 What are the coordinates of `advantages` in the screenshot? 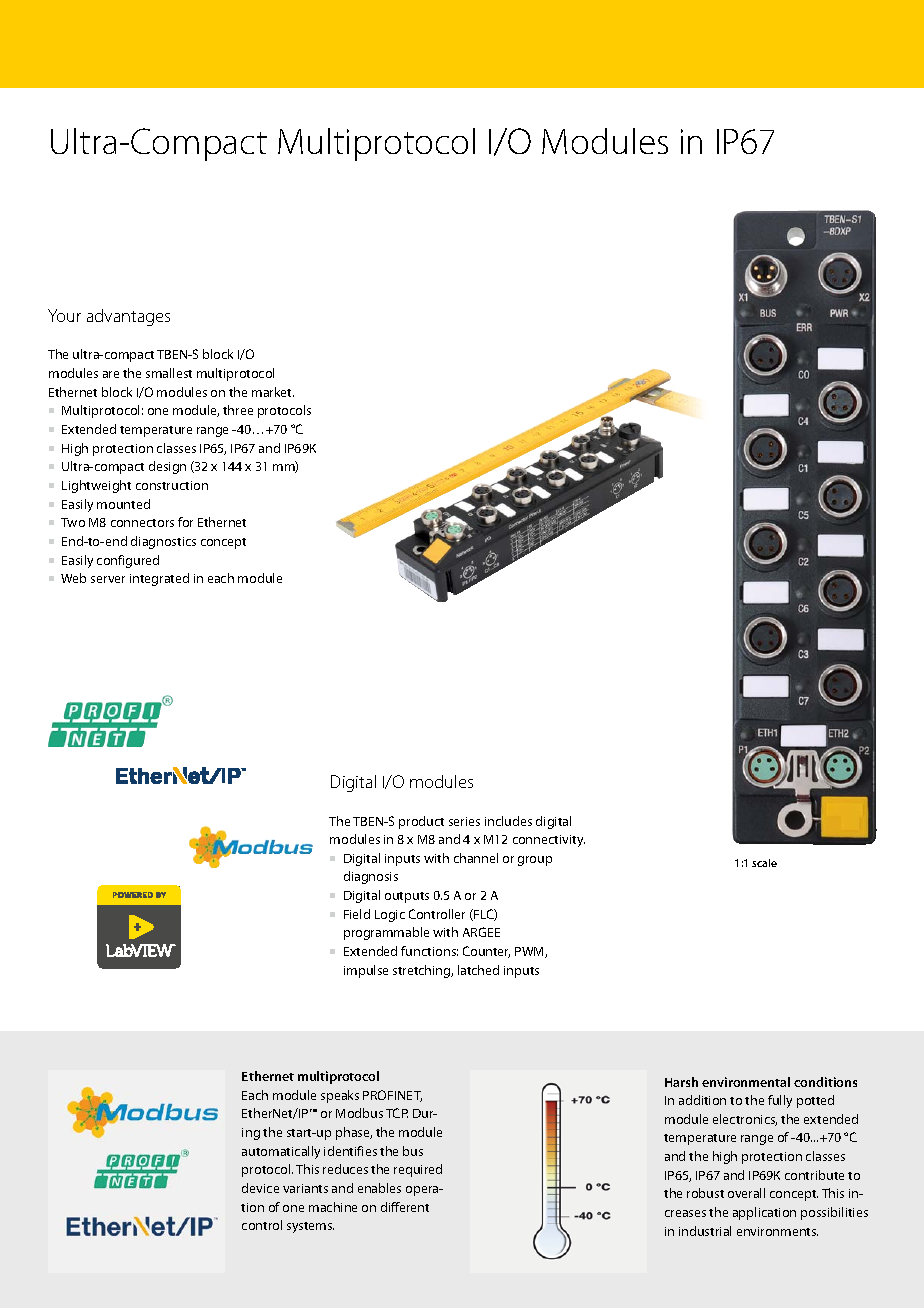 It's located at (128, 317).
